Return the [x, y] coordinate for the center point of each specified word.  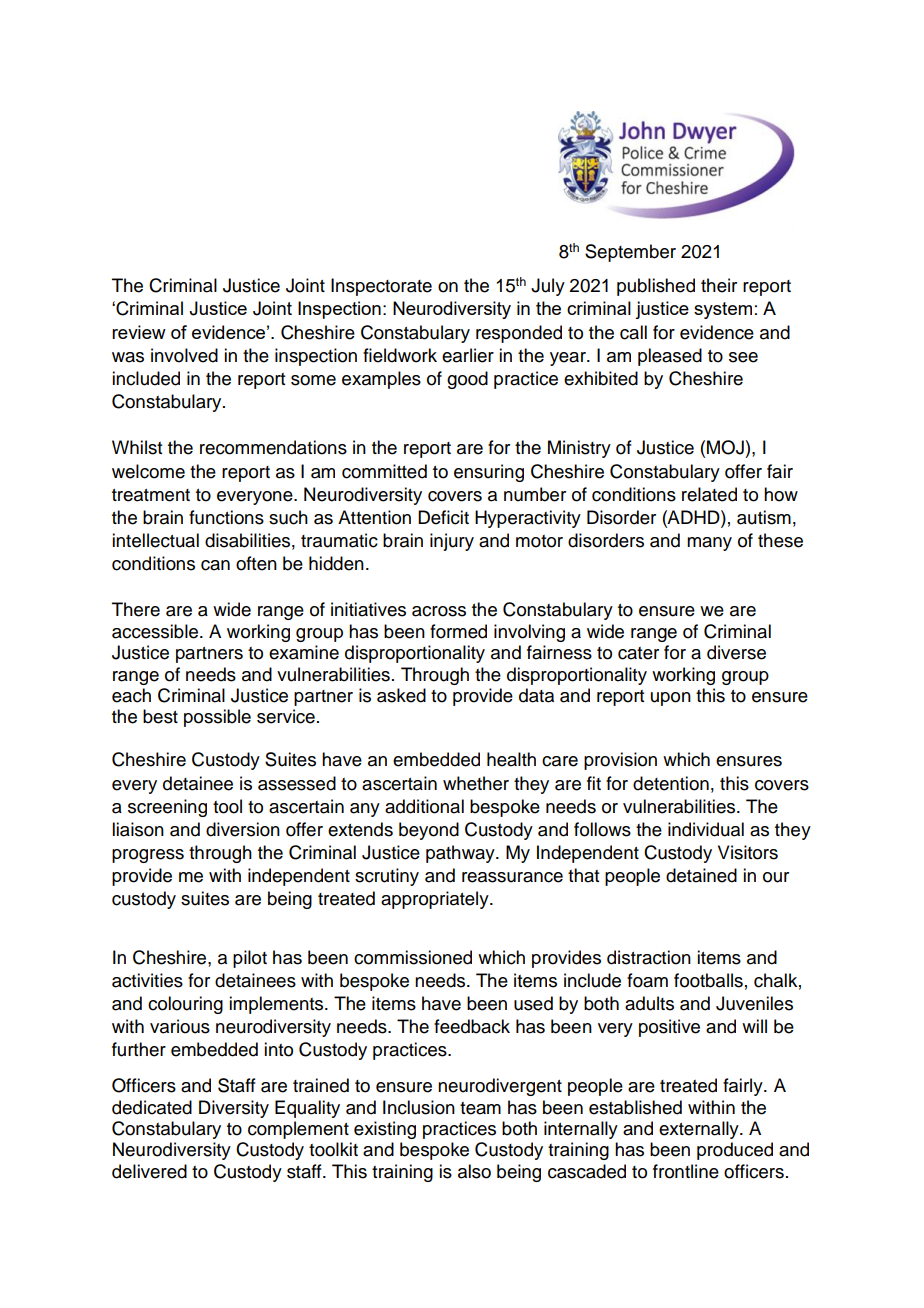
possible [217, 718]
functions [226, 517]
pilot [250, 959]
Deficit [443, 517]
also [474, 1171]
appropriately [436, 900]
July [548, 287]
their [719, 285]
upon [671, 699]
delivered [149, 1171]
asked [401, 695]
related [709, 494]
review [139, 332]
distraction [649, 957]
